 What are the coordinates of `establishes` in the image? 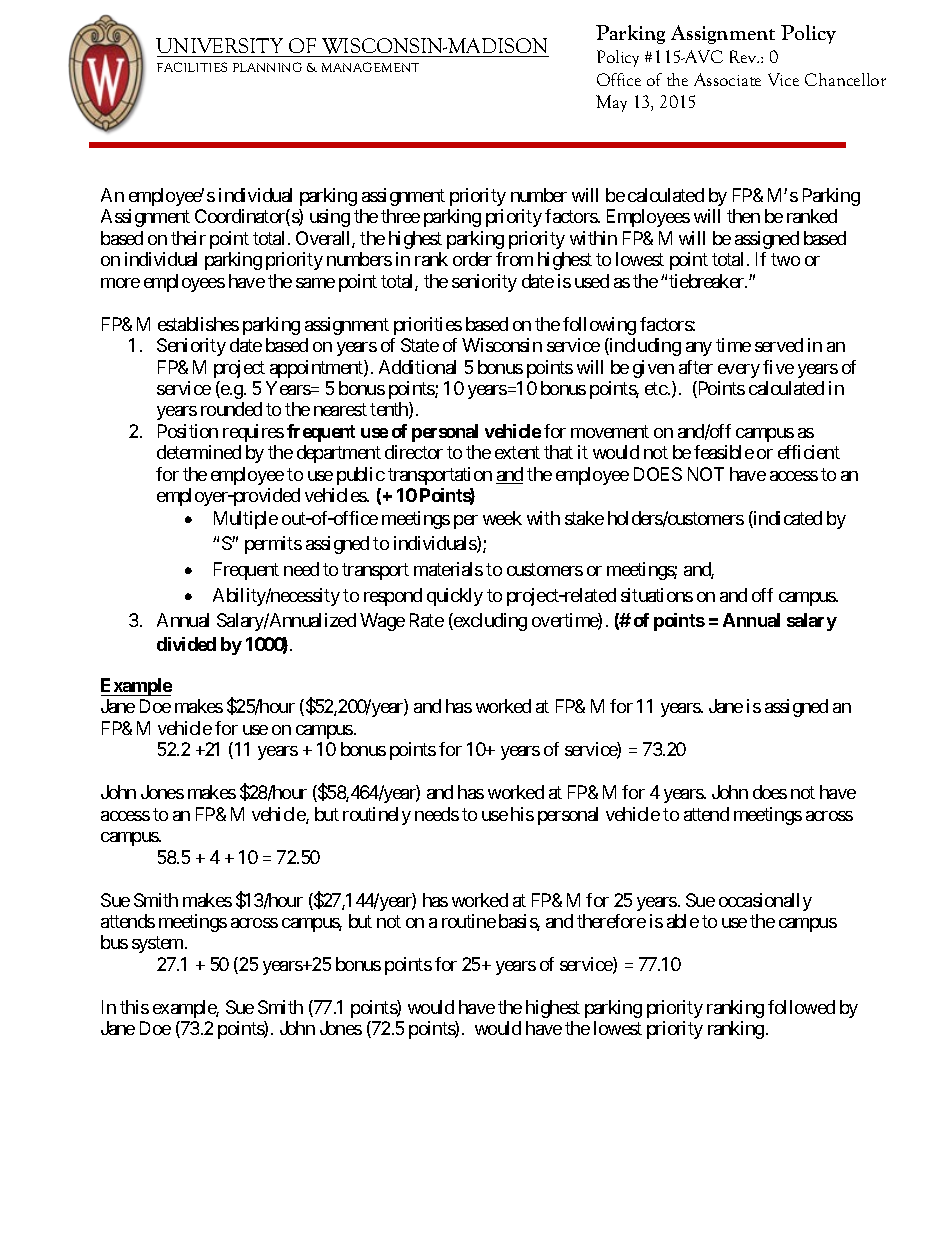 It's located at (198, 324).
